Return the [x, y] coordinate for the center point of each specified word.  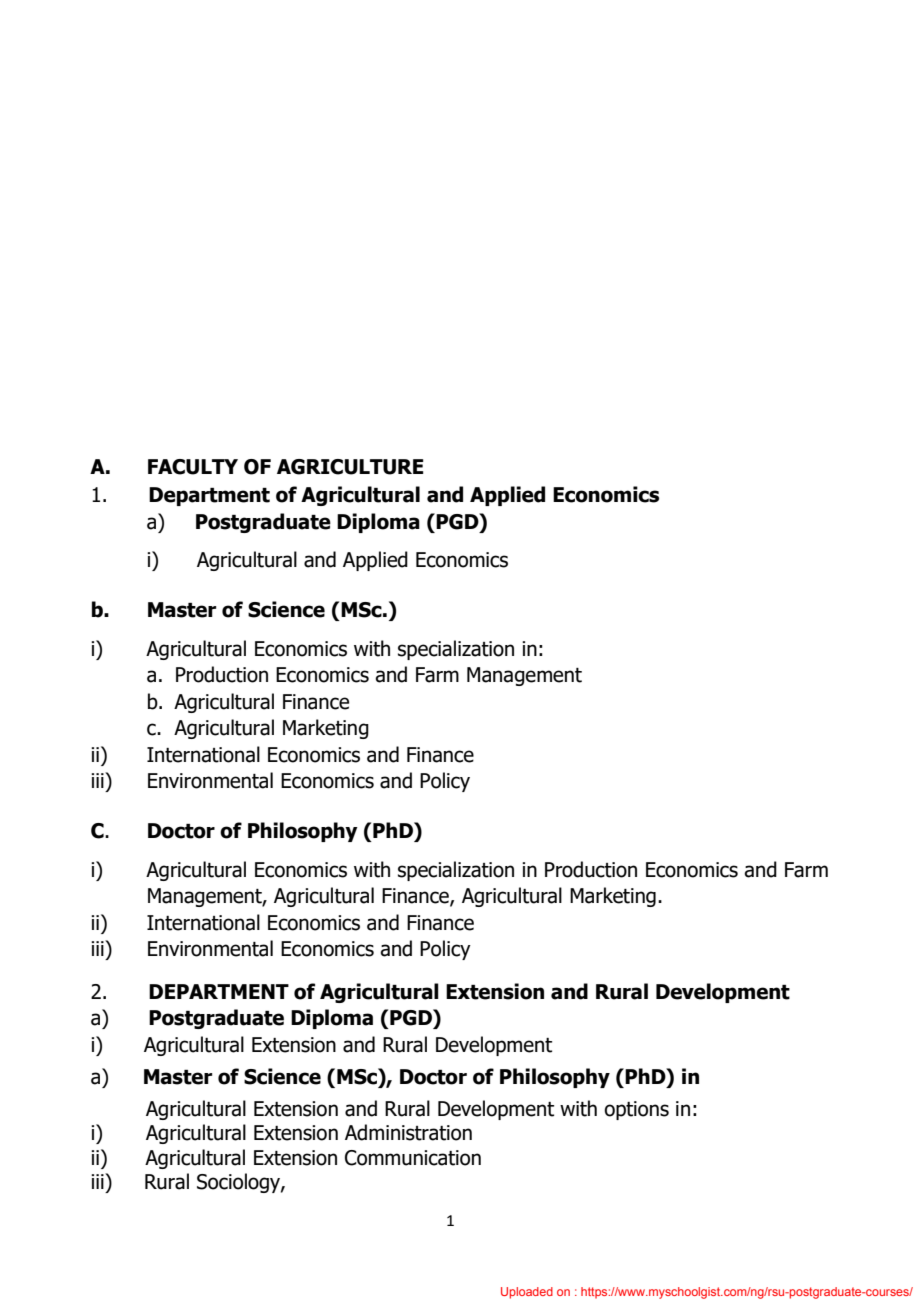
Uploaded [527, 1293]
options [636, 1110]
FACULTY [193, 467]
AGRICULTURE [350, 467]
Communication [413, 1158]
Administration [408, 1132]
